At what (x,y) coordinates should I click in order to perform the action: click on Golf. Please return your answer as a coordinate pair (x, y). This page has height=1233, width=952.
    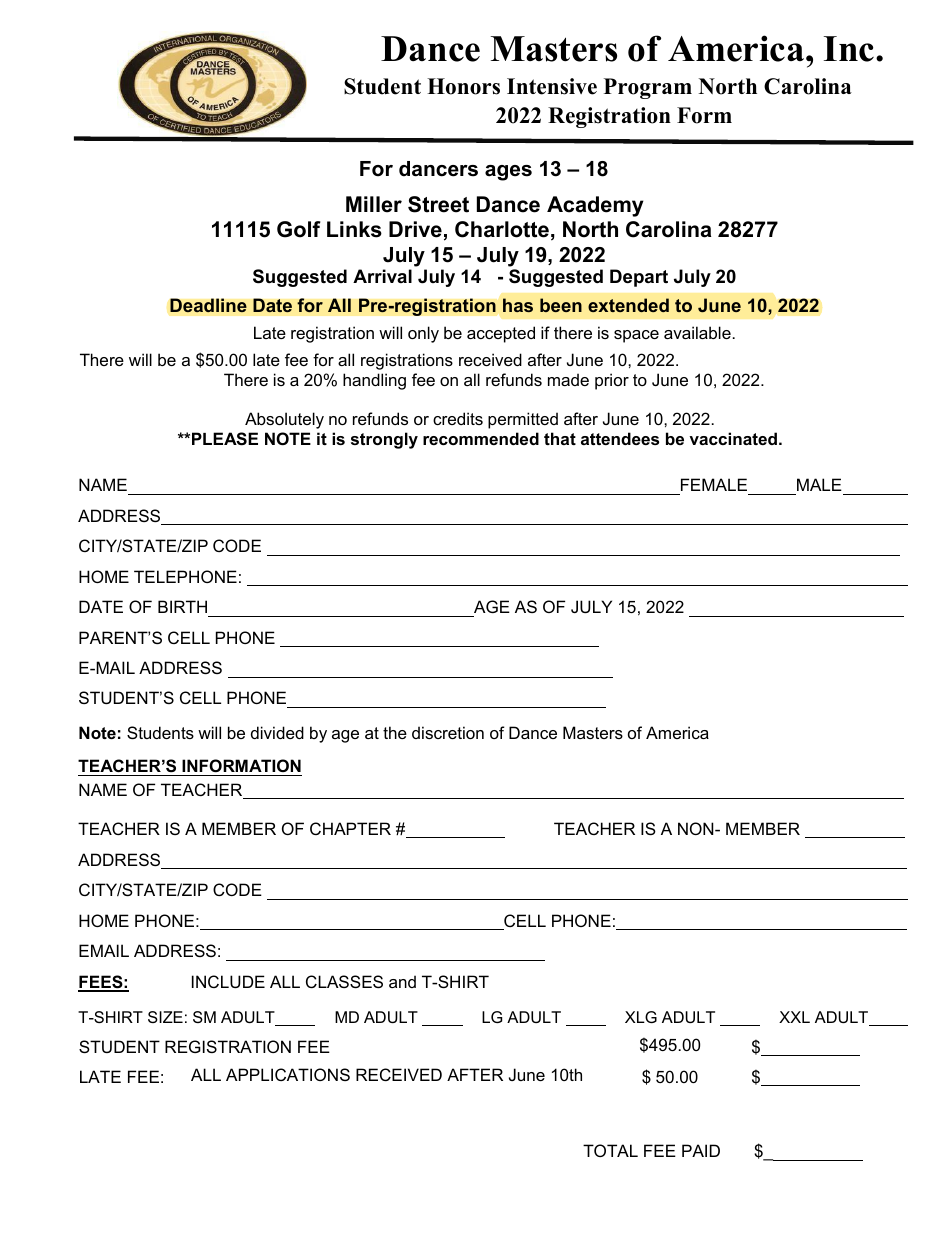
    Looking at the image, I should click on (299, 229).
